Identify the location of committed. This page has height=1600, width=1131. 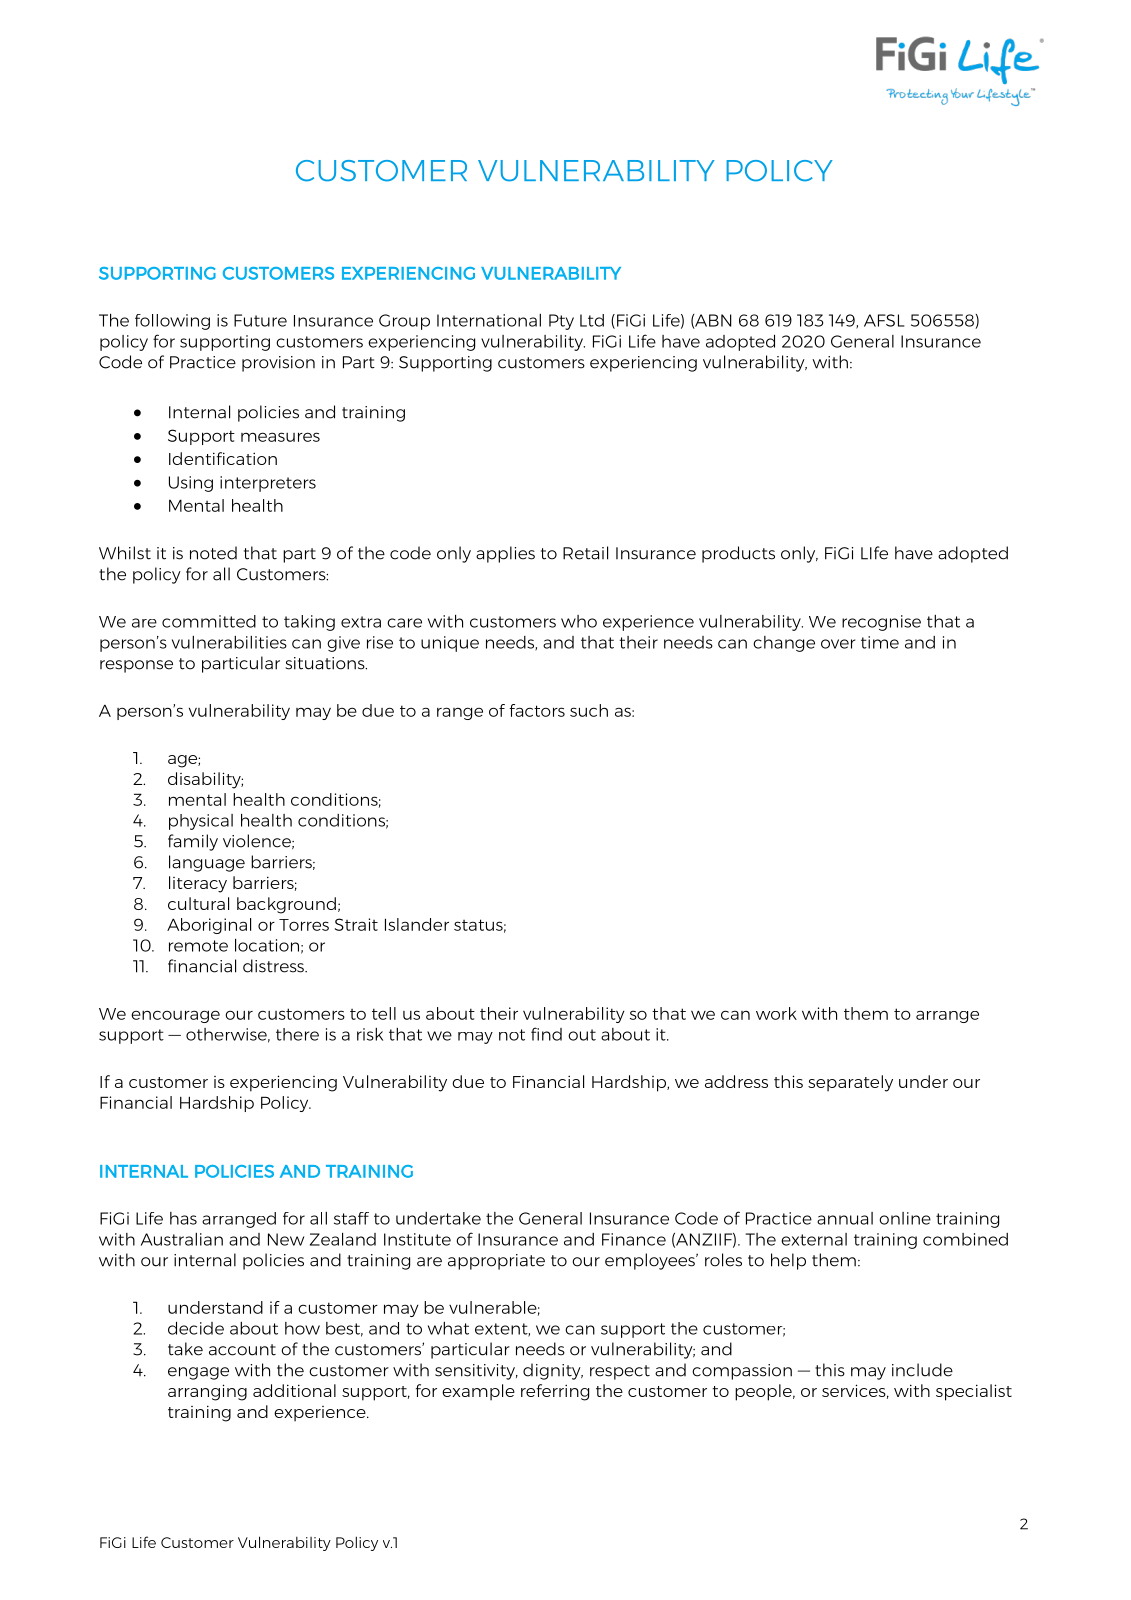
(209, 621).
